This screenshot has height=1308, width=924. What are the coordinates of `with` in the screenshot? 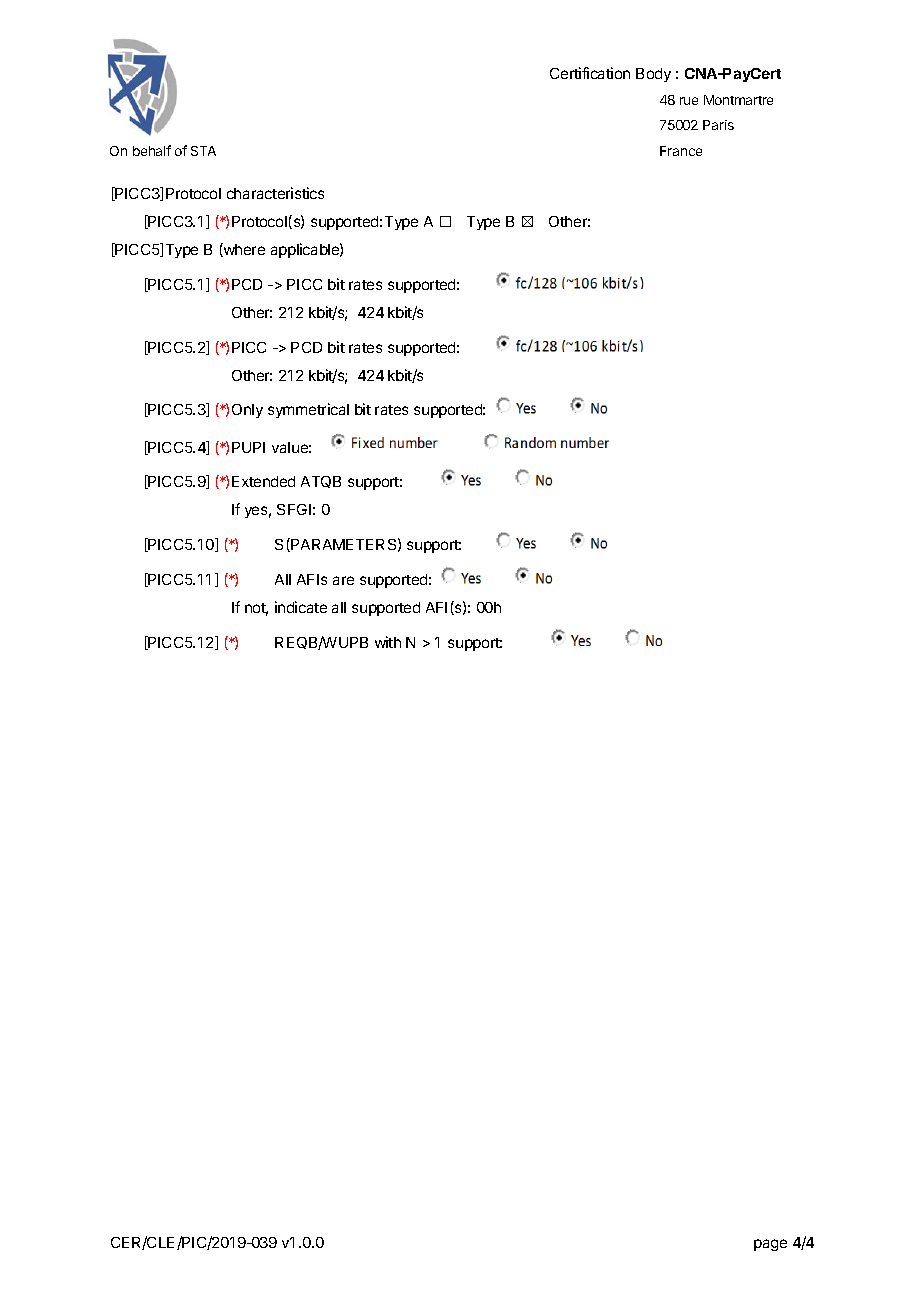 It's located at (388, 642).
